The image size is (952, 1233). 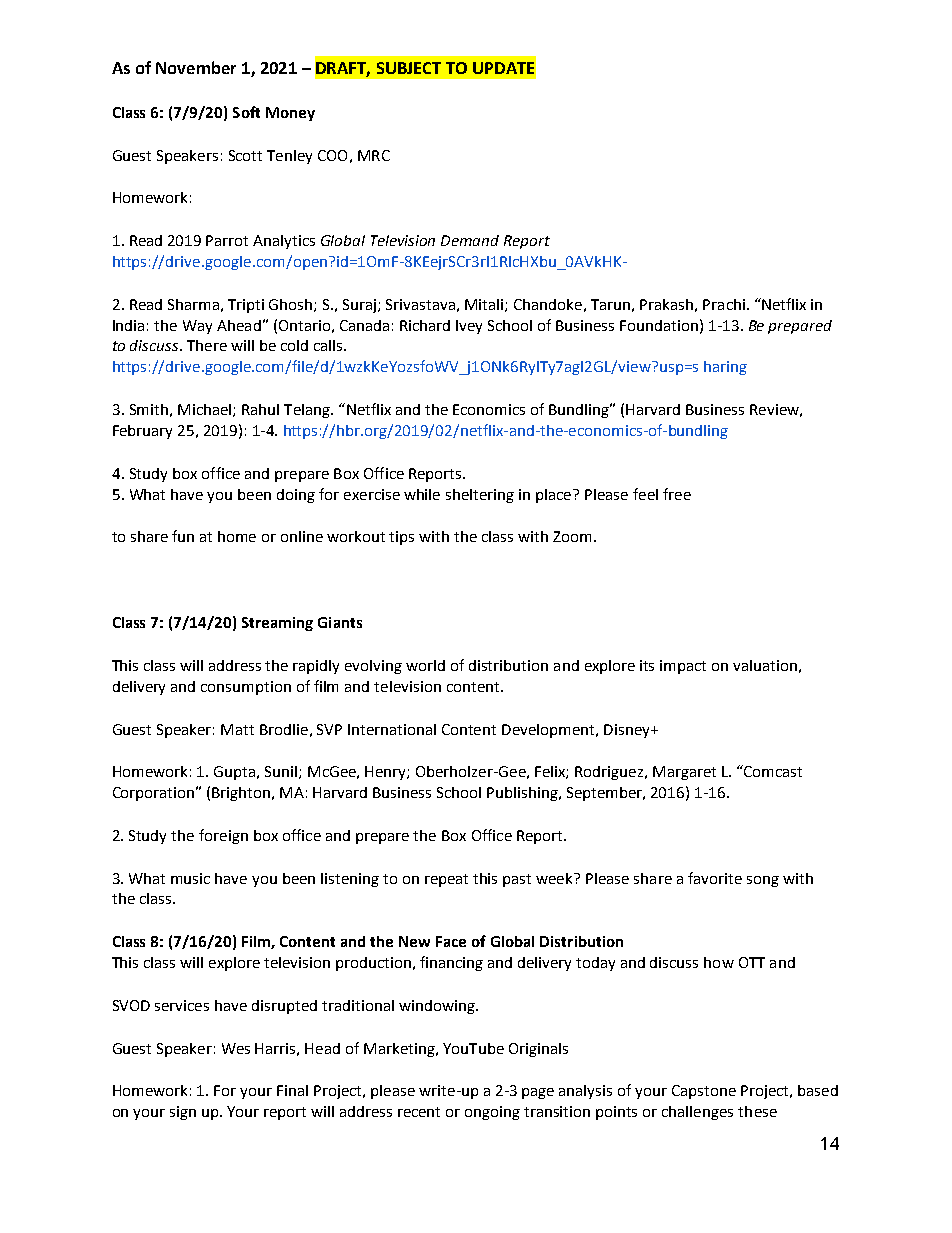 What do you see at coordinates (469, 327) in the screenshot?
I see `Ivey` at bounding box center [469, 327].
